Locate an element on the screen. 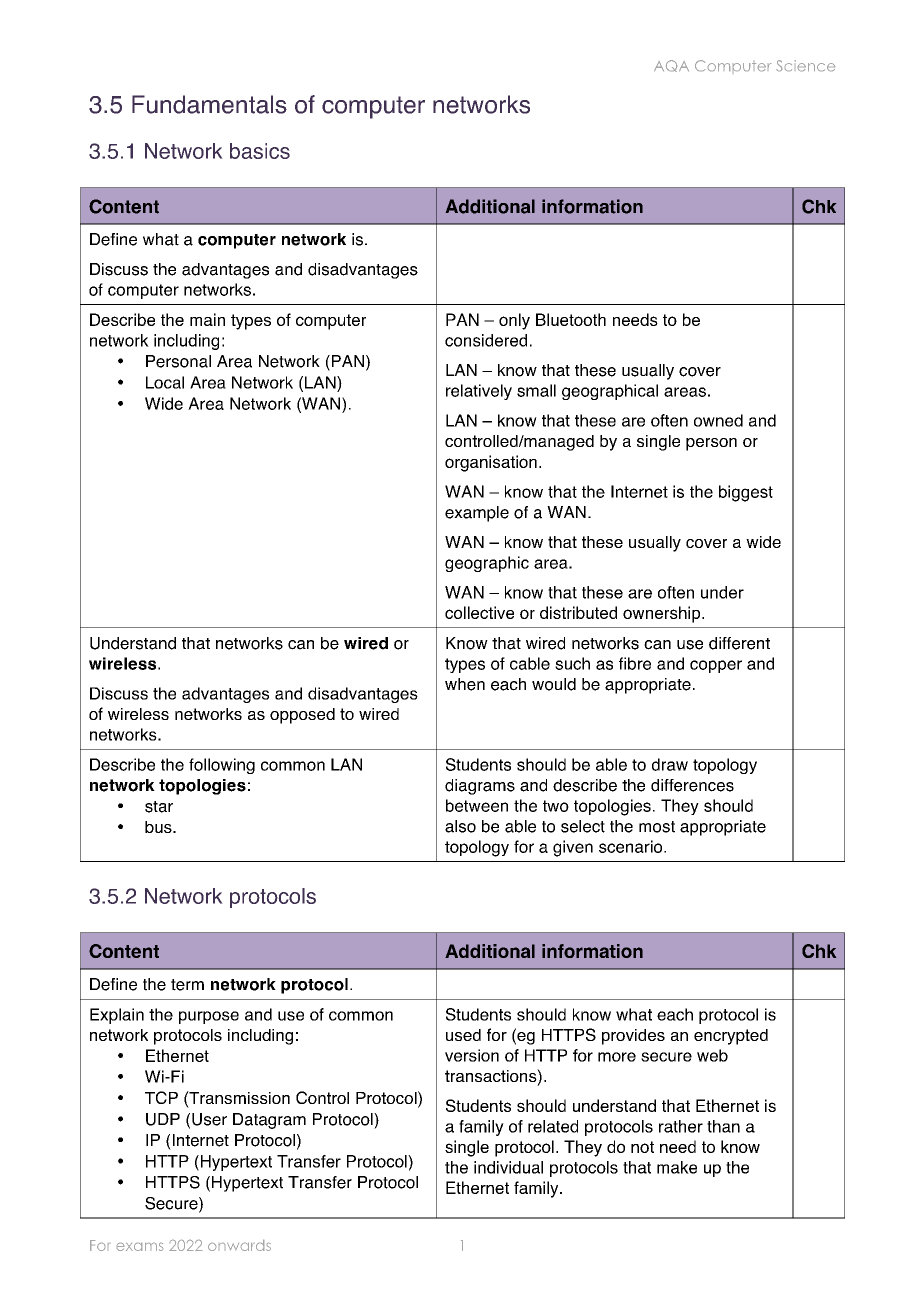 The width and height of the screenshot is (924, 1308). onwards is located at coordinates (239, 1245).
